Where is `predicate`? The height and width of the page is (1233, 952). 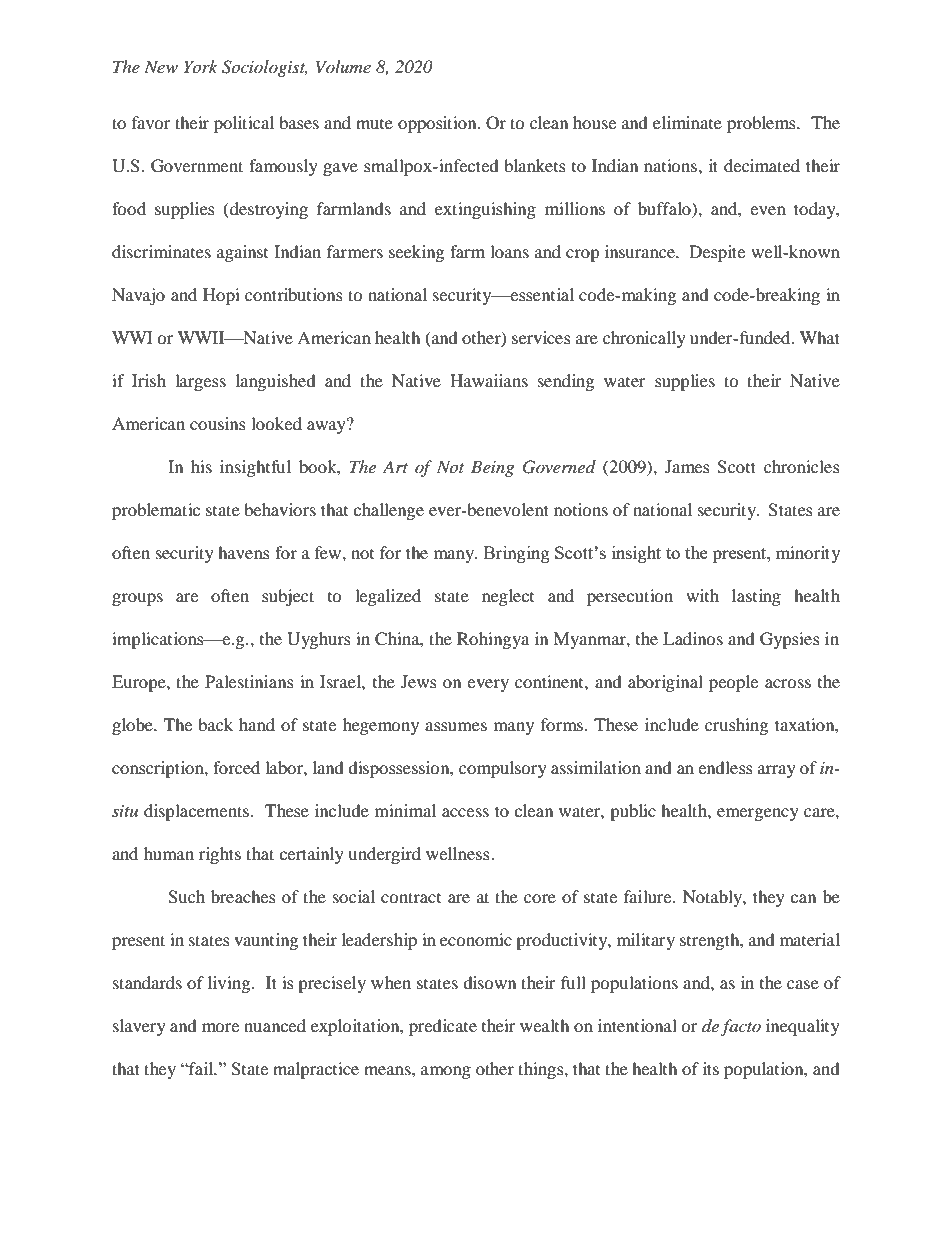 predicate is located at coordinates (443, 1027).
